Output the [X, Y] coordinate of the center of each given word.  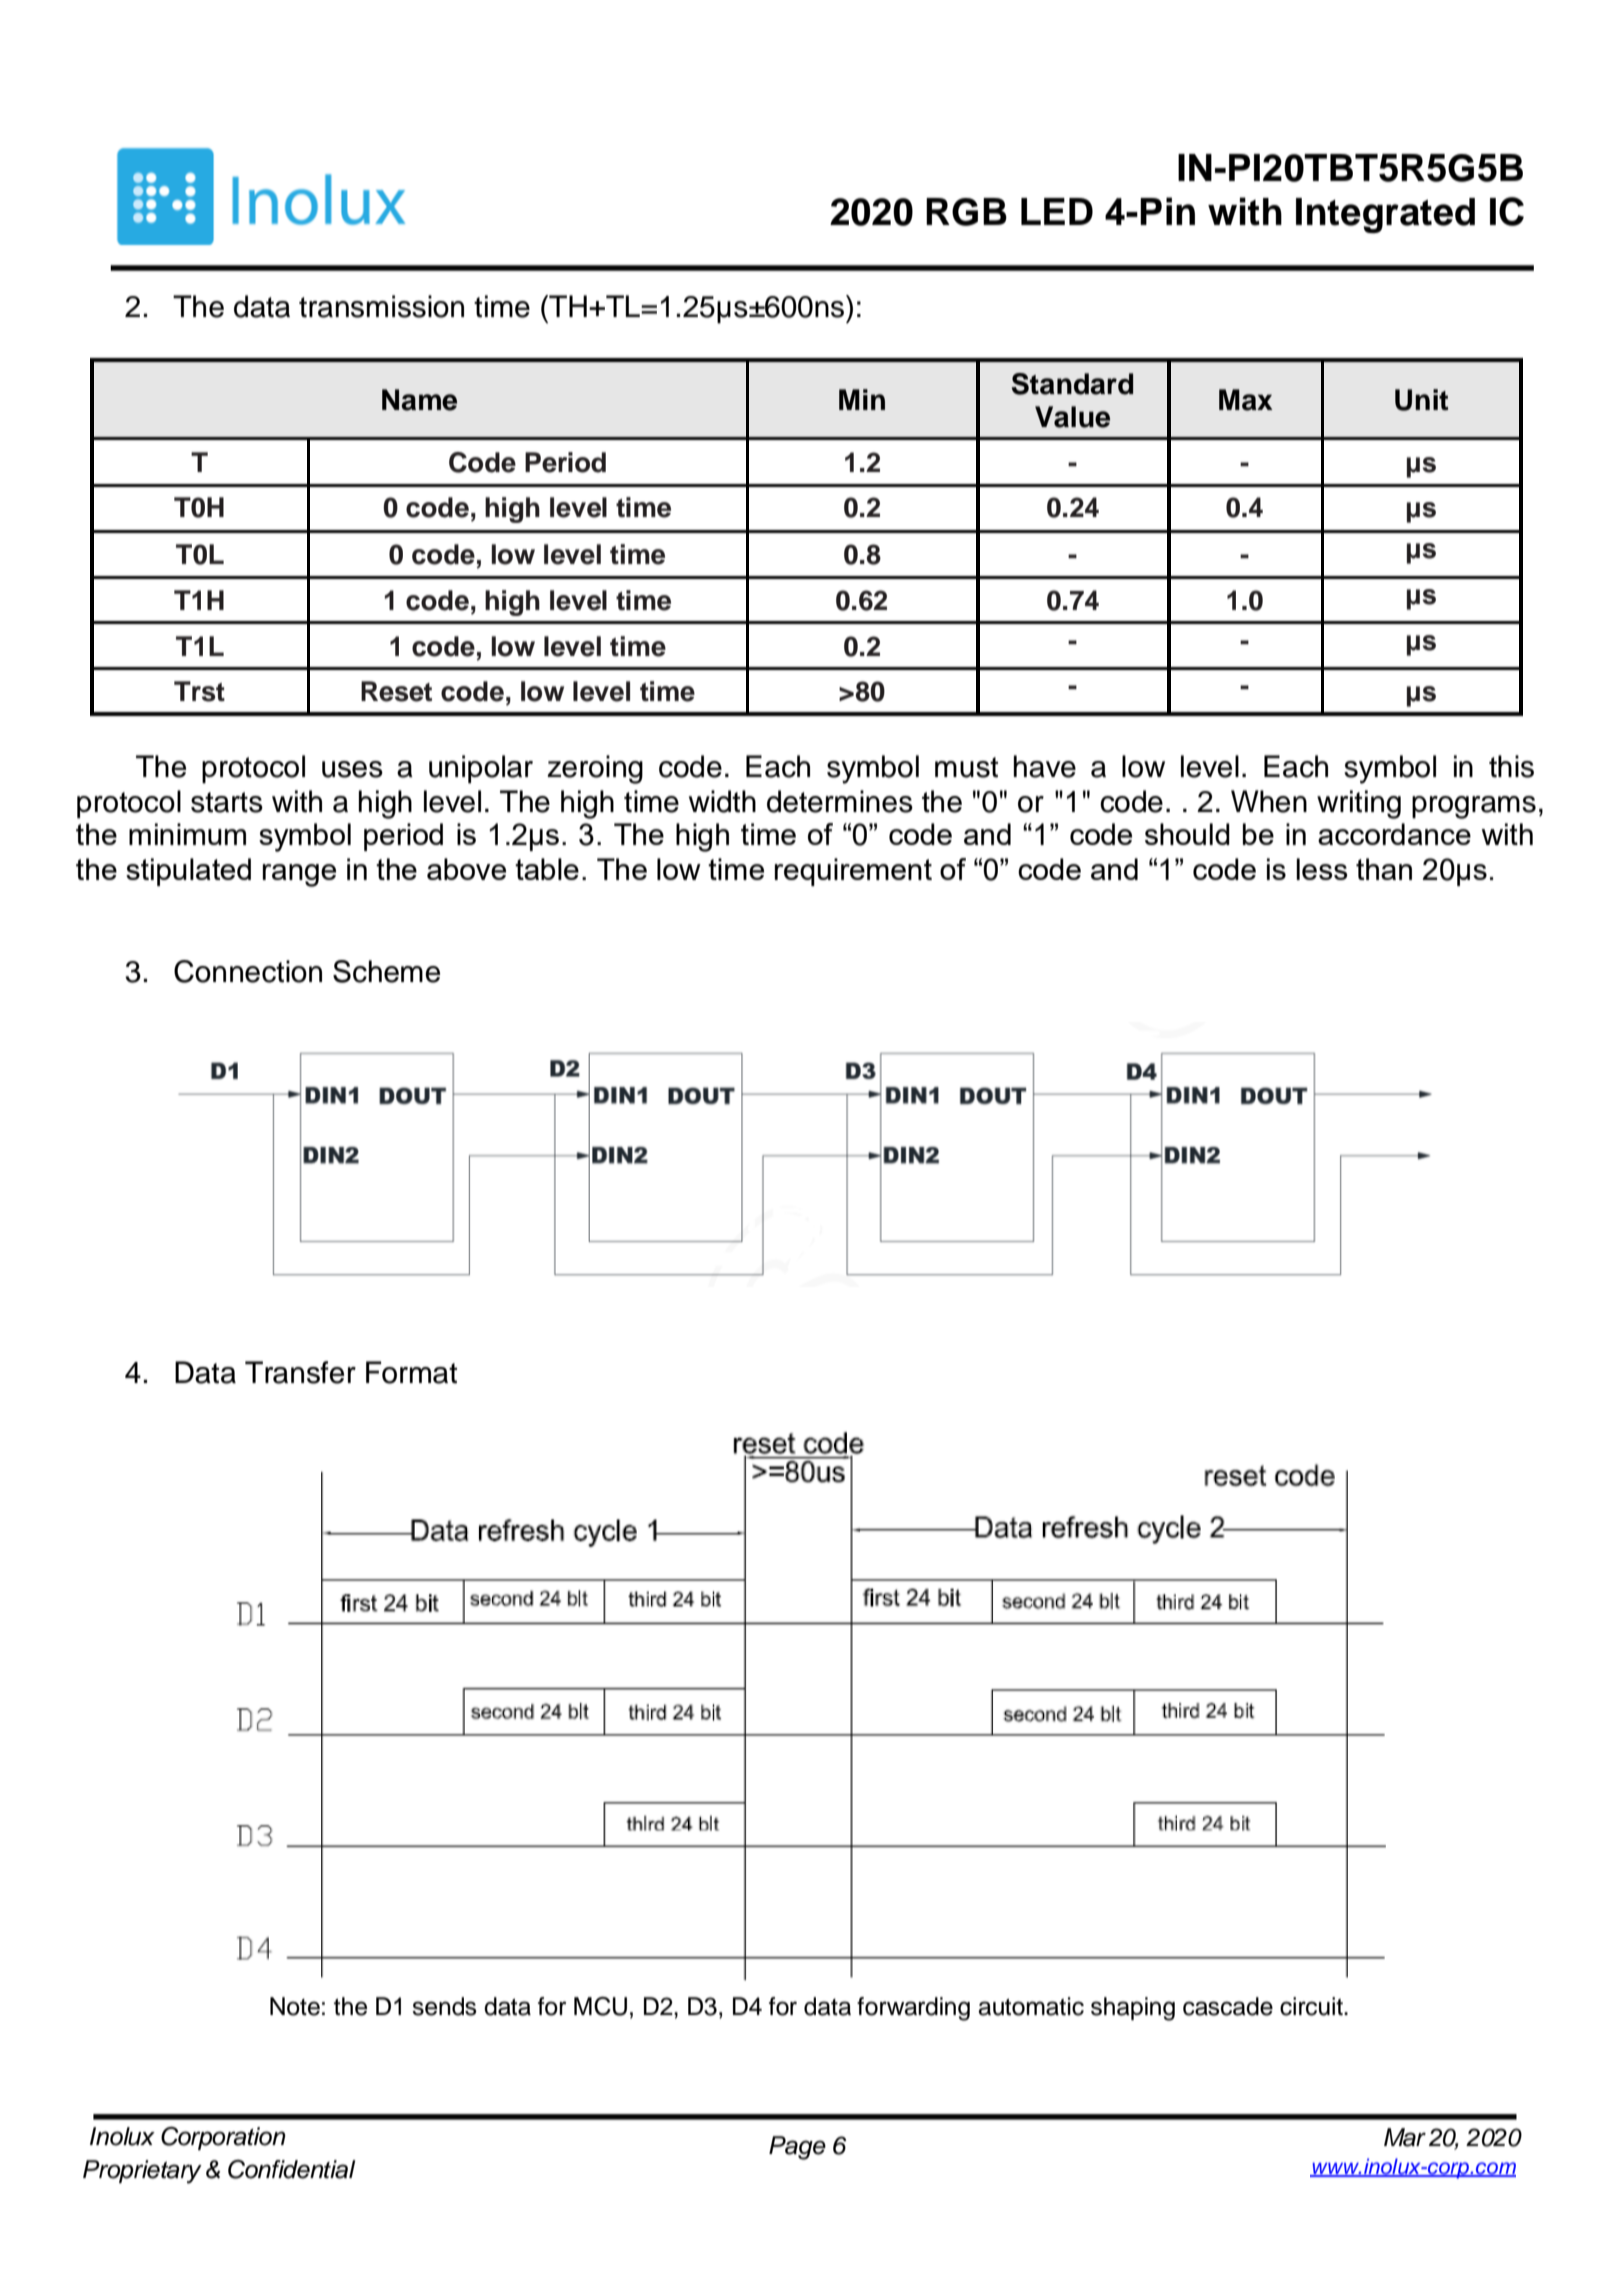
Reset [396, 691]
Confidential [292, 2169]
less [1322, 869]
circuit [1312, 2006]
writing [1359, 804]
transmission [381, 306]
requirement [853, 872]
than [1384, 869]
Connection [248, 971]
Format [411, 1372]
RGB [966, 212]
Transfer [300, 1372]
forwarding [913, 2009]
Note [295, 2006]
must [966, 767]
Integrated [1385, 215]
